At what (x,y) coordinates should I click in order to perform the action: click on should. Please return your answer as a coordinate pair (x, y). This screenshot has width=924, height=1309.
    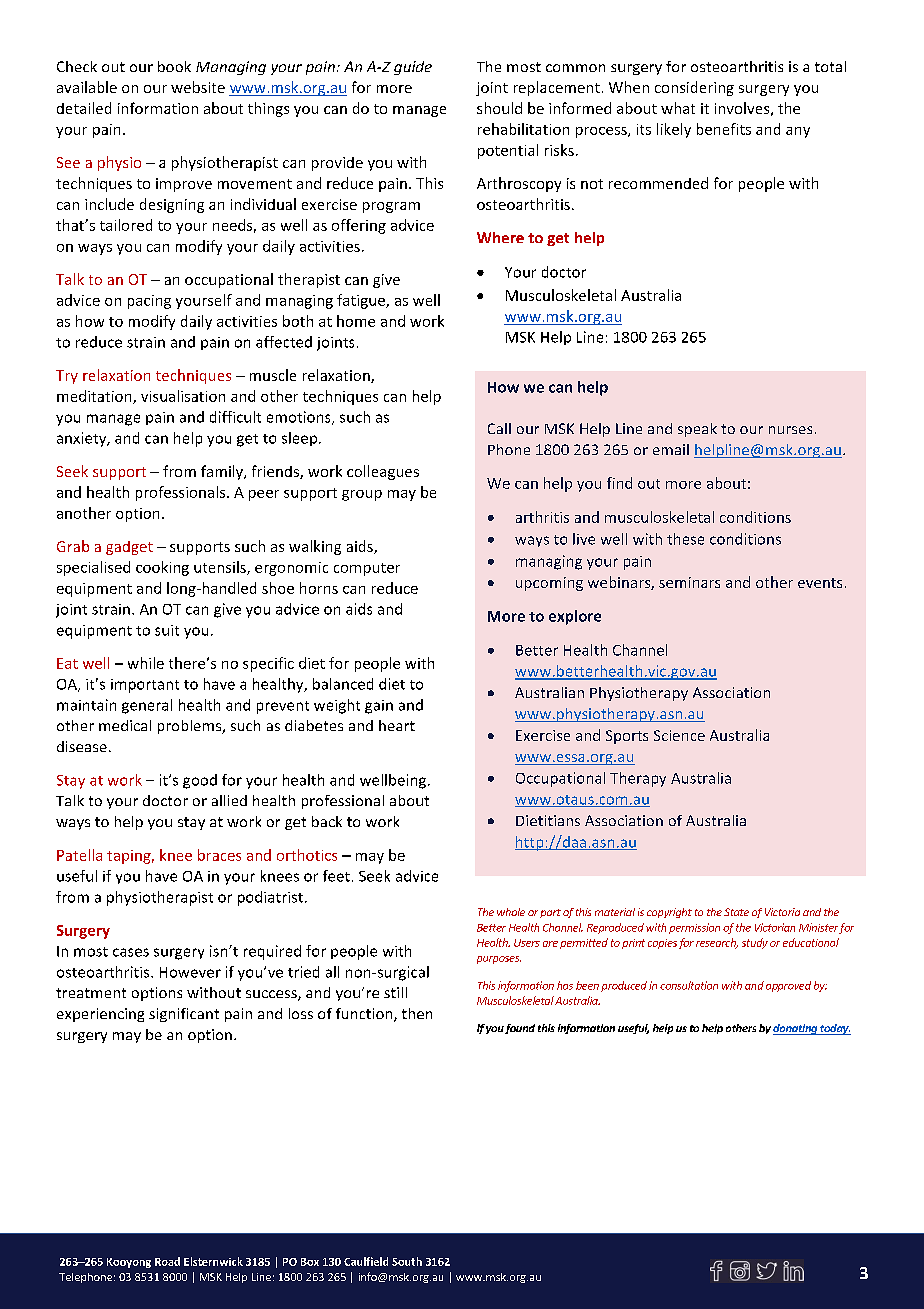
    Looking at the image, I should click on (499, 108).
